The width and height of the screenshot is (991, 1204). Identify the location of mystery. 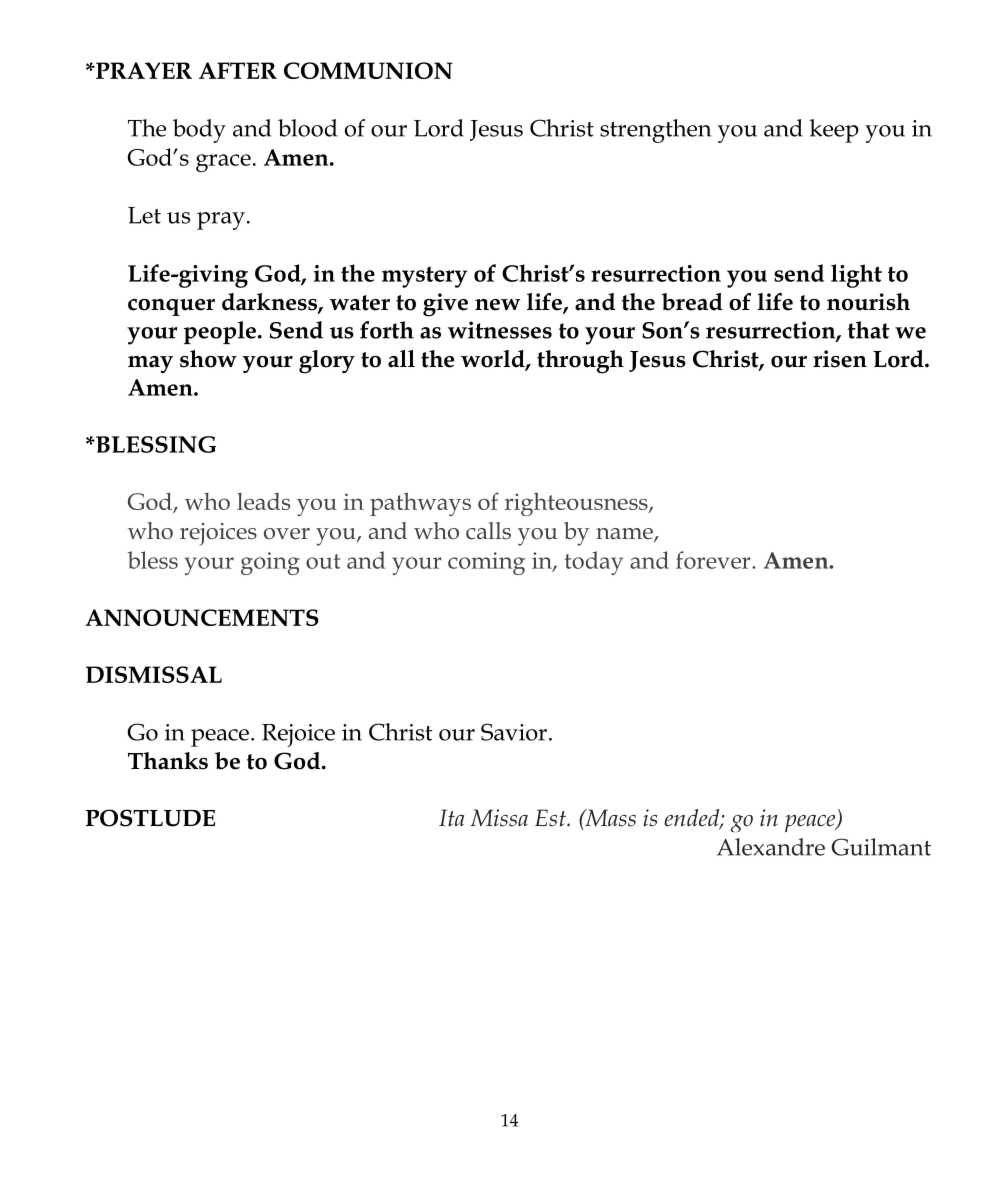
(424, 277).
